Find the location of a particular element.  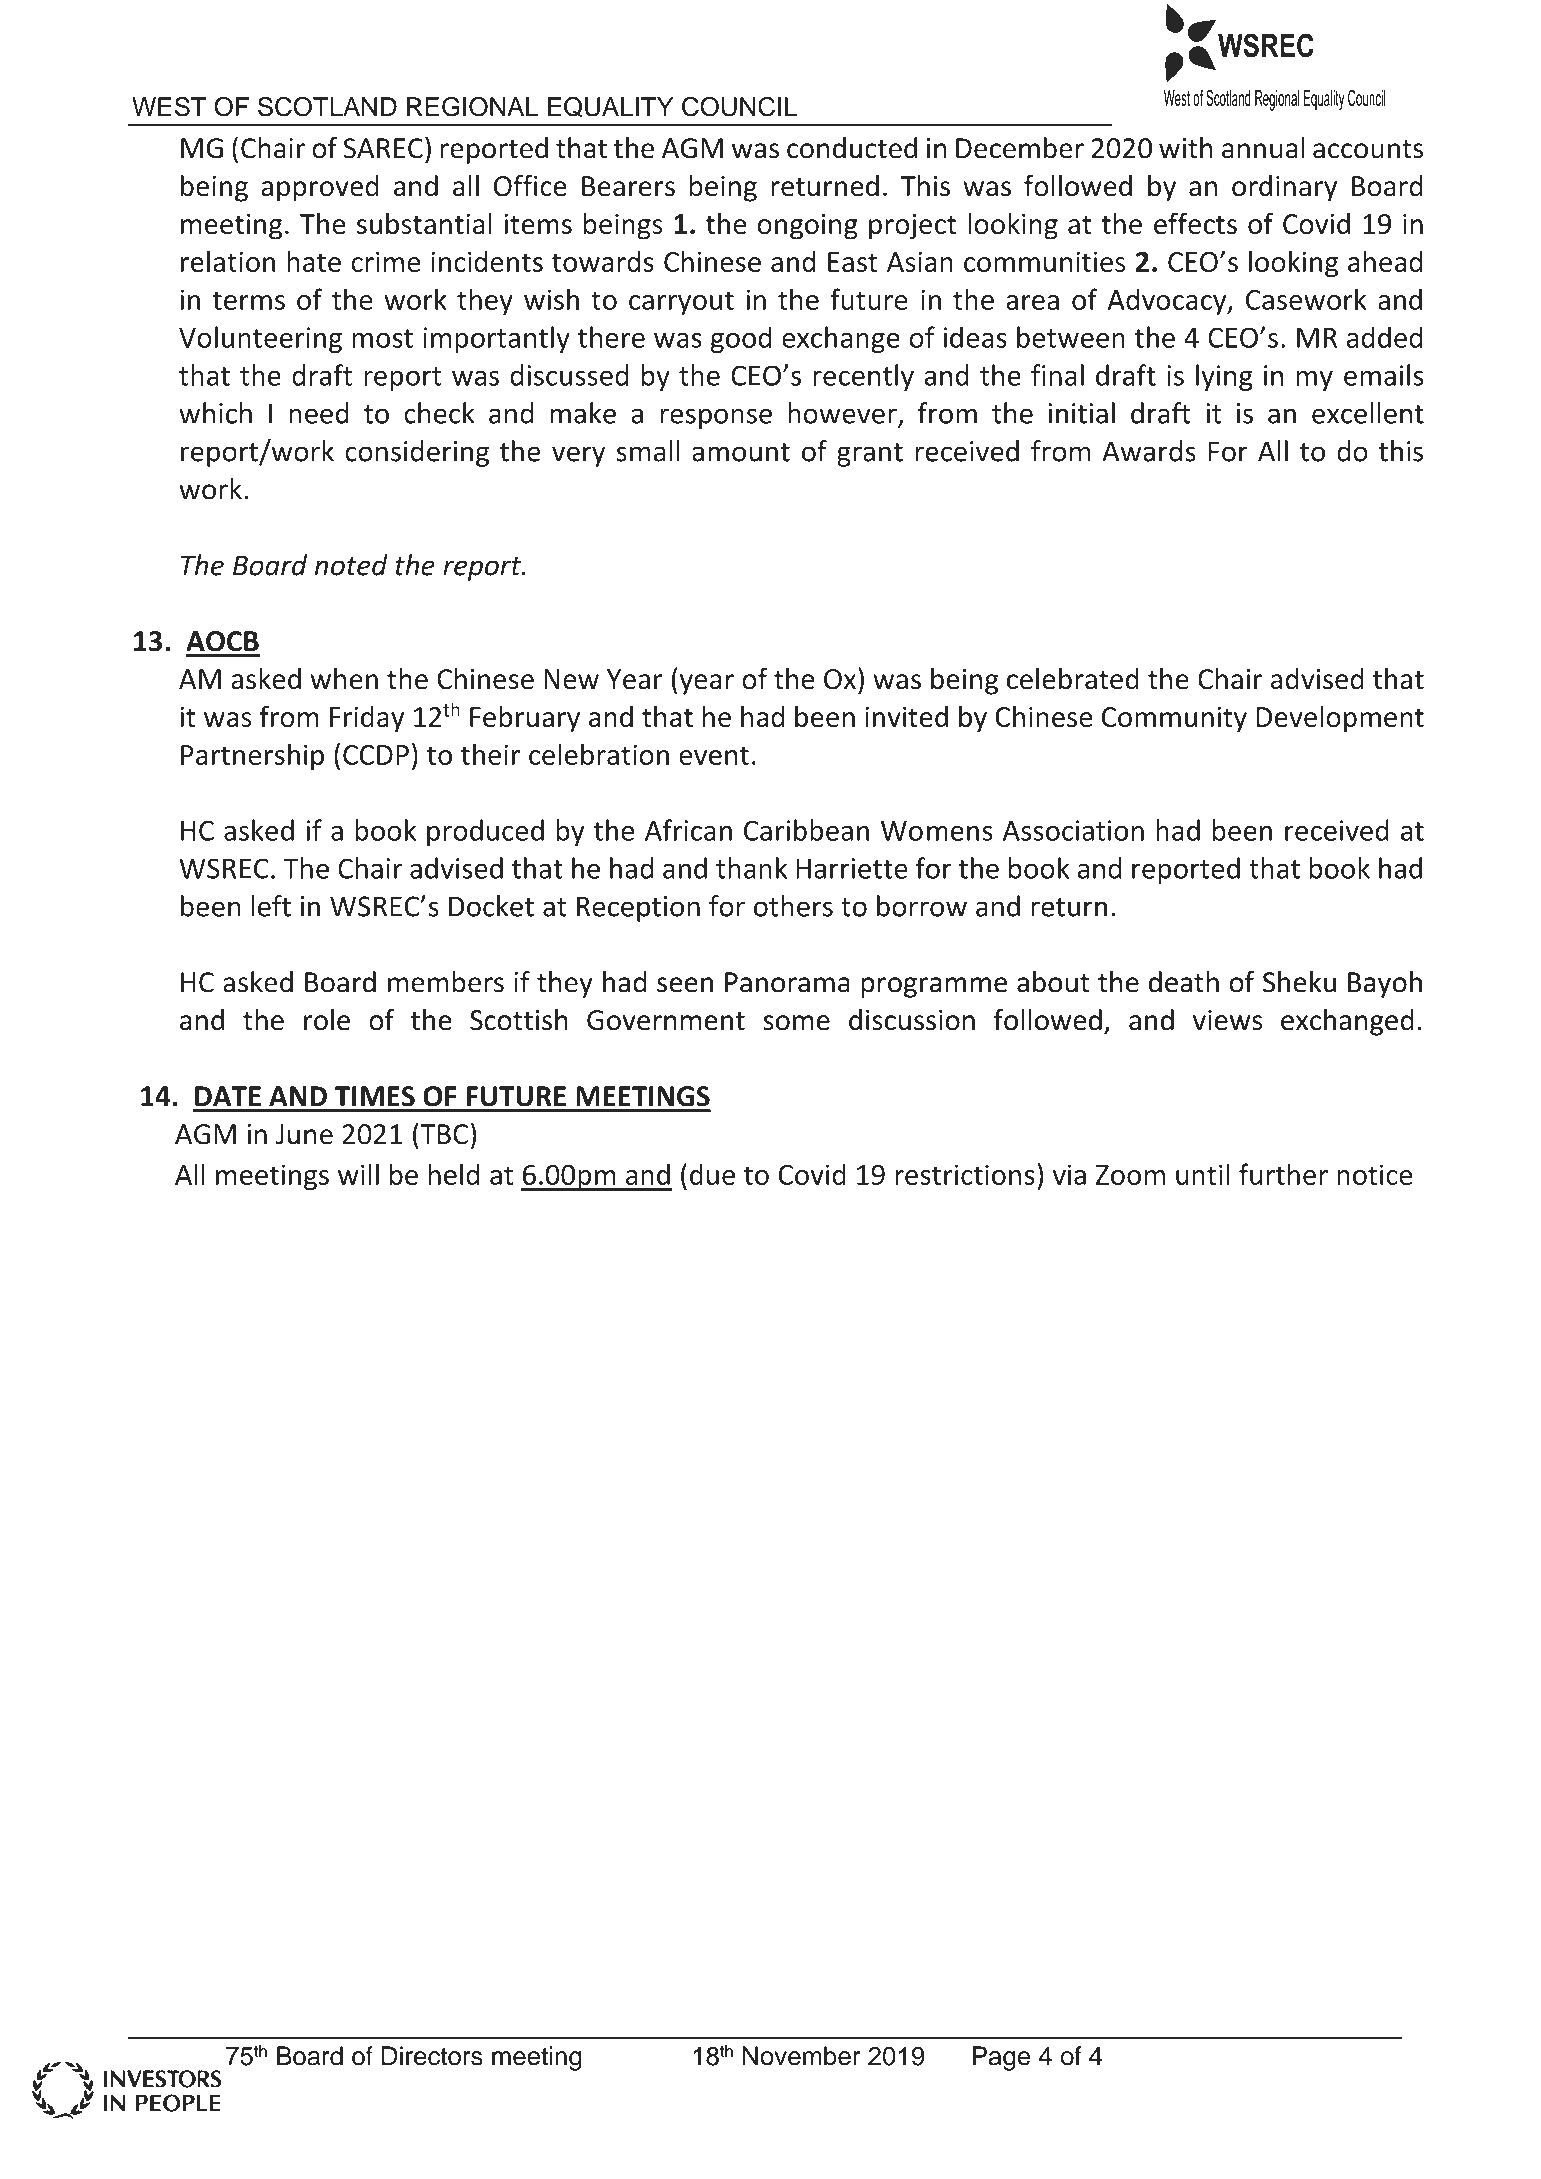

Awards is located at coordinates (1149, 451).
